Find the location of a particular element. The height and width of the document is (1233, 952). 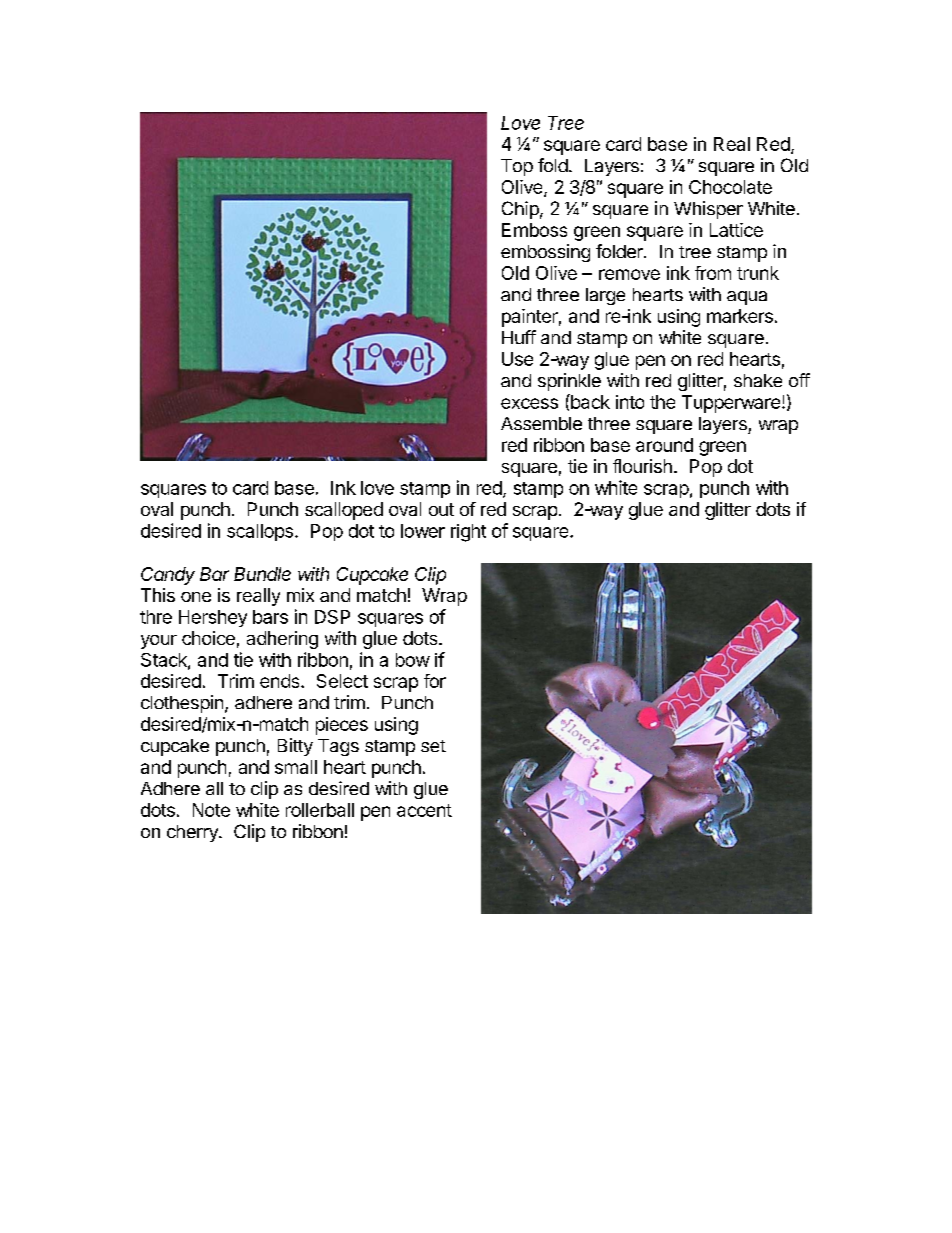

out is located at coordinates (441, 509).
